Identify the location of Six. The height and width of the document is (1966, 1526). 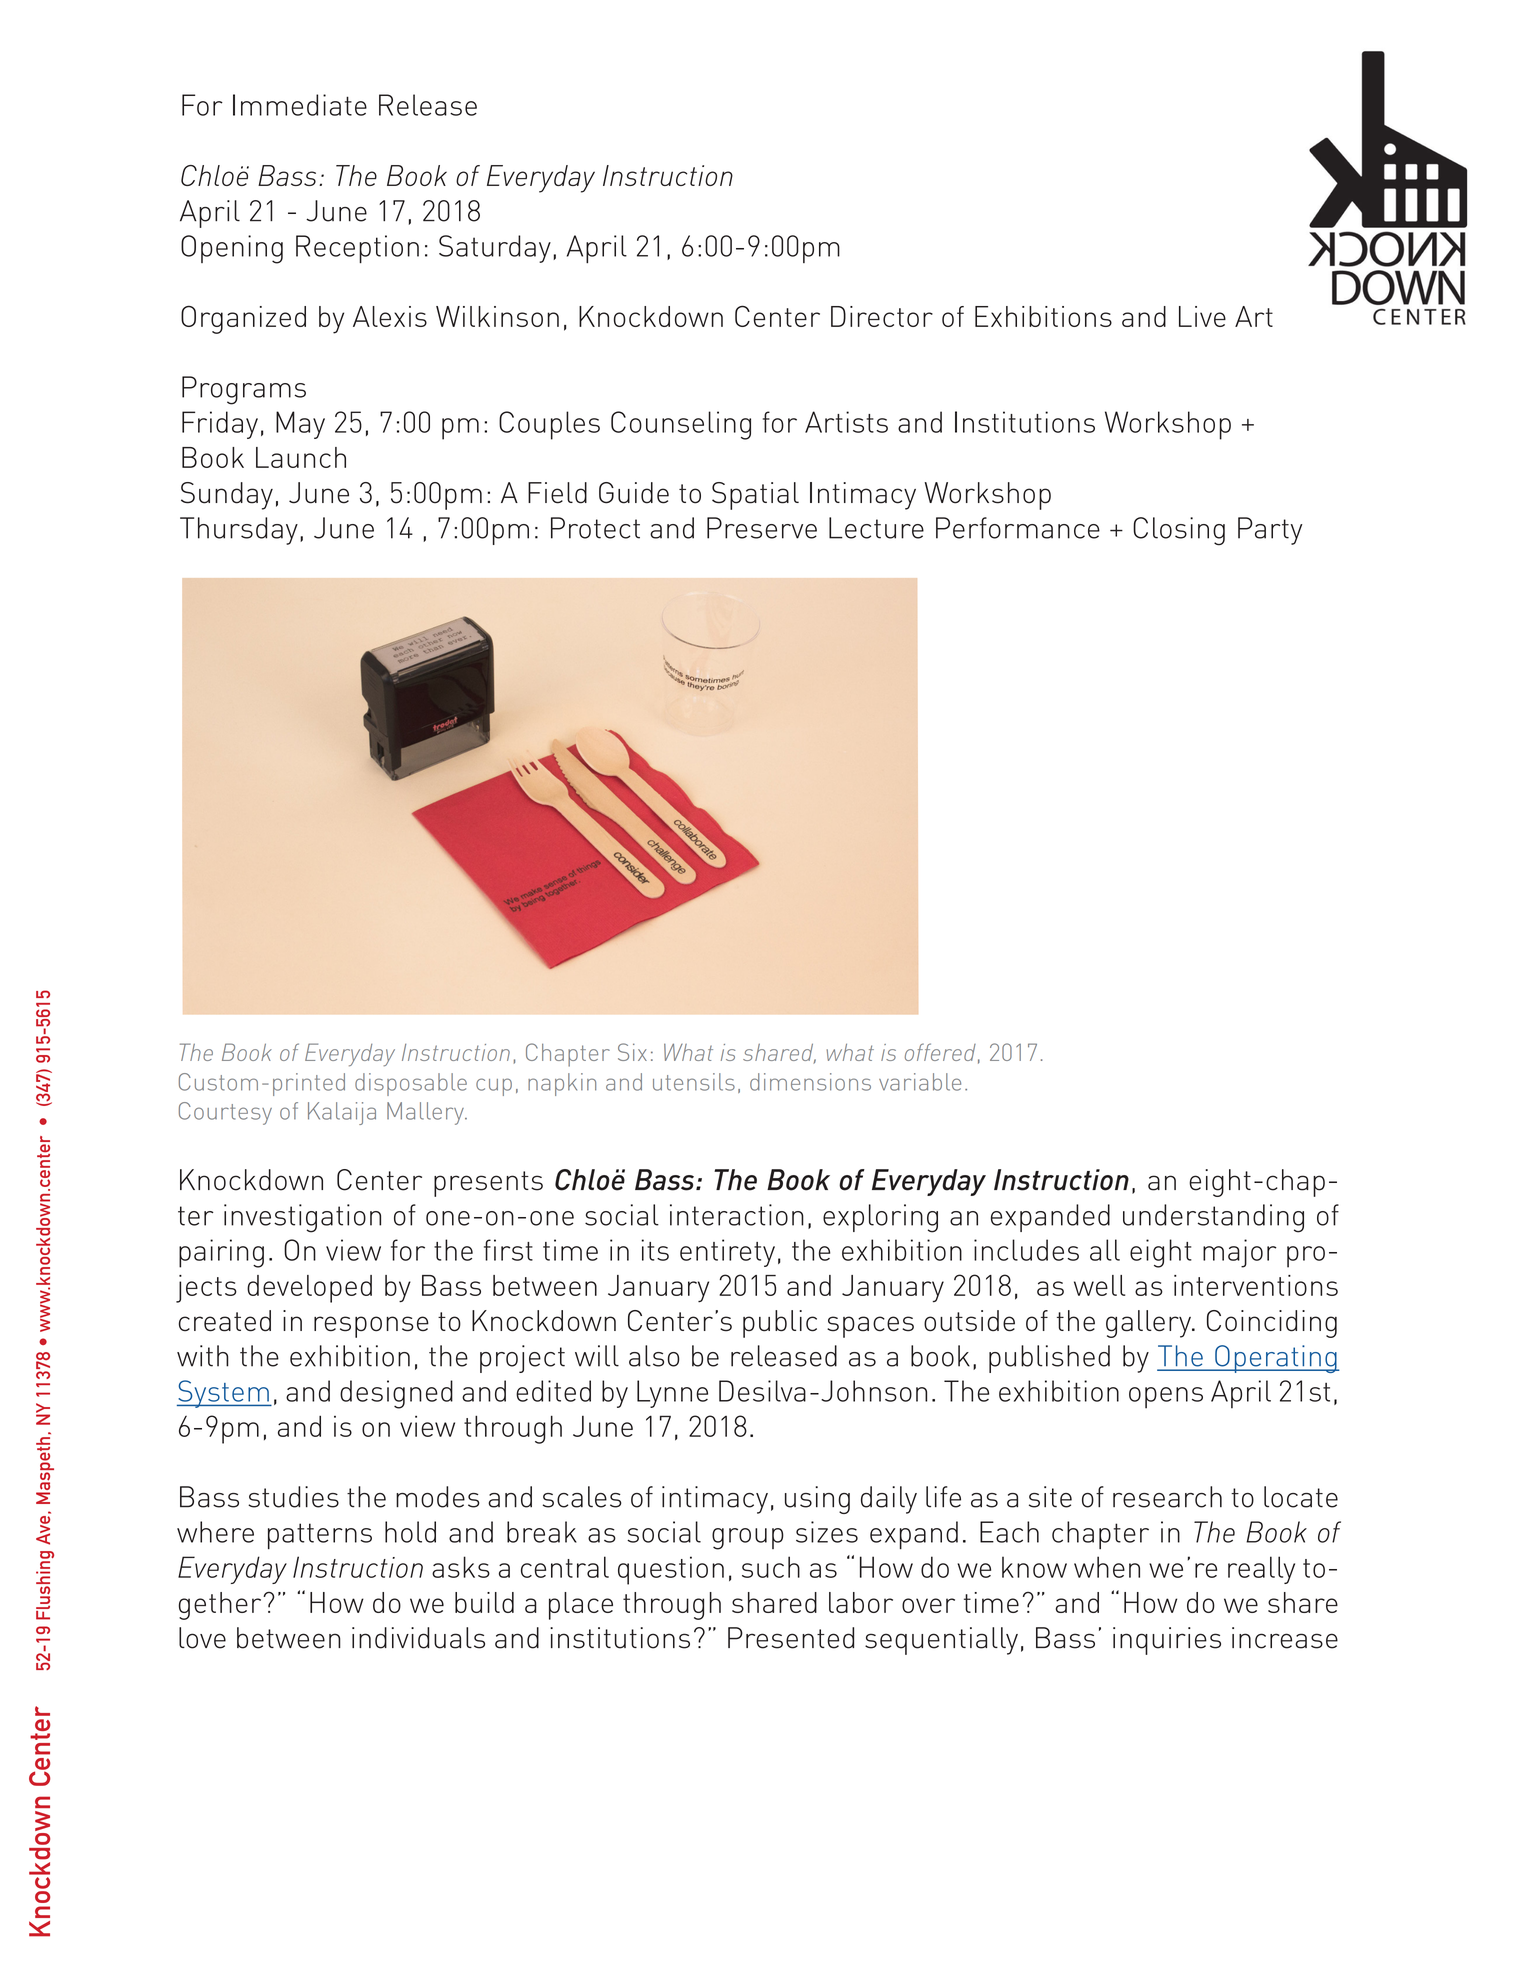
(632, 1052).
